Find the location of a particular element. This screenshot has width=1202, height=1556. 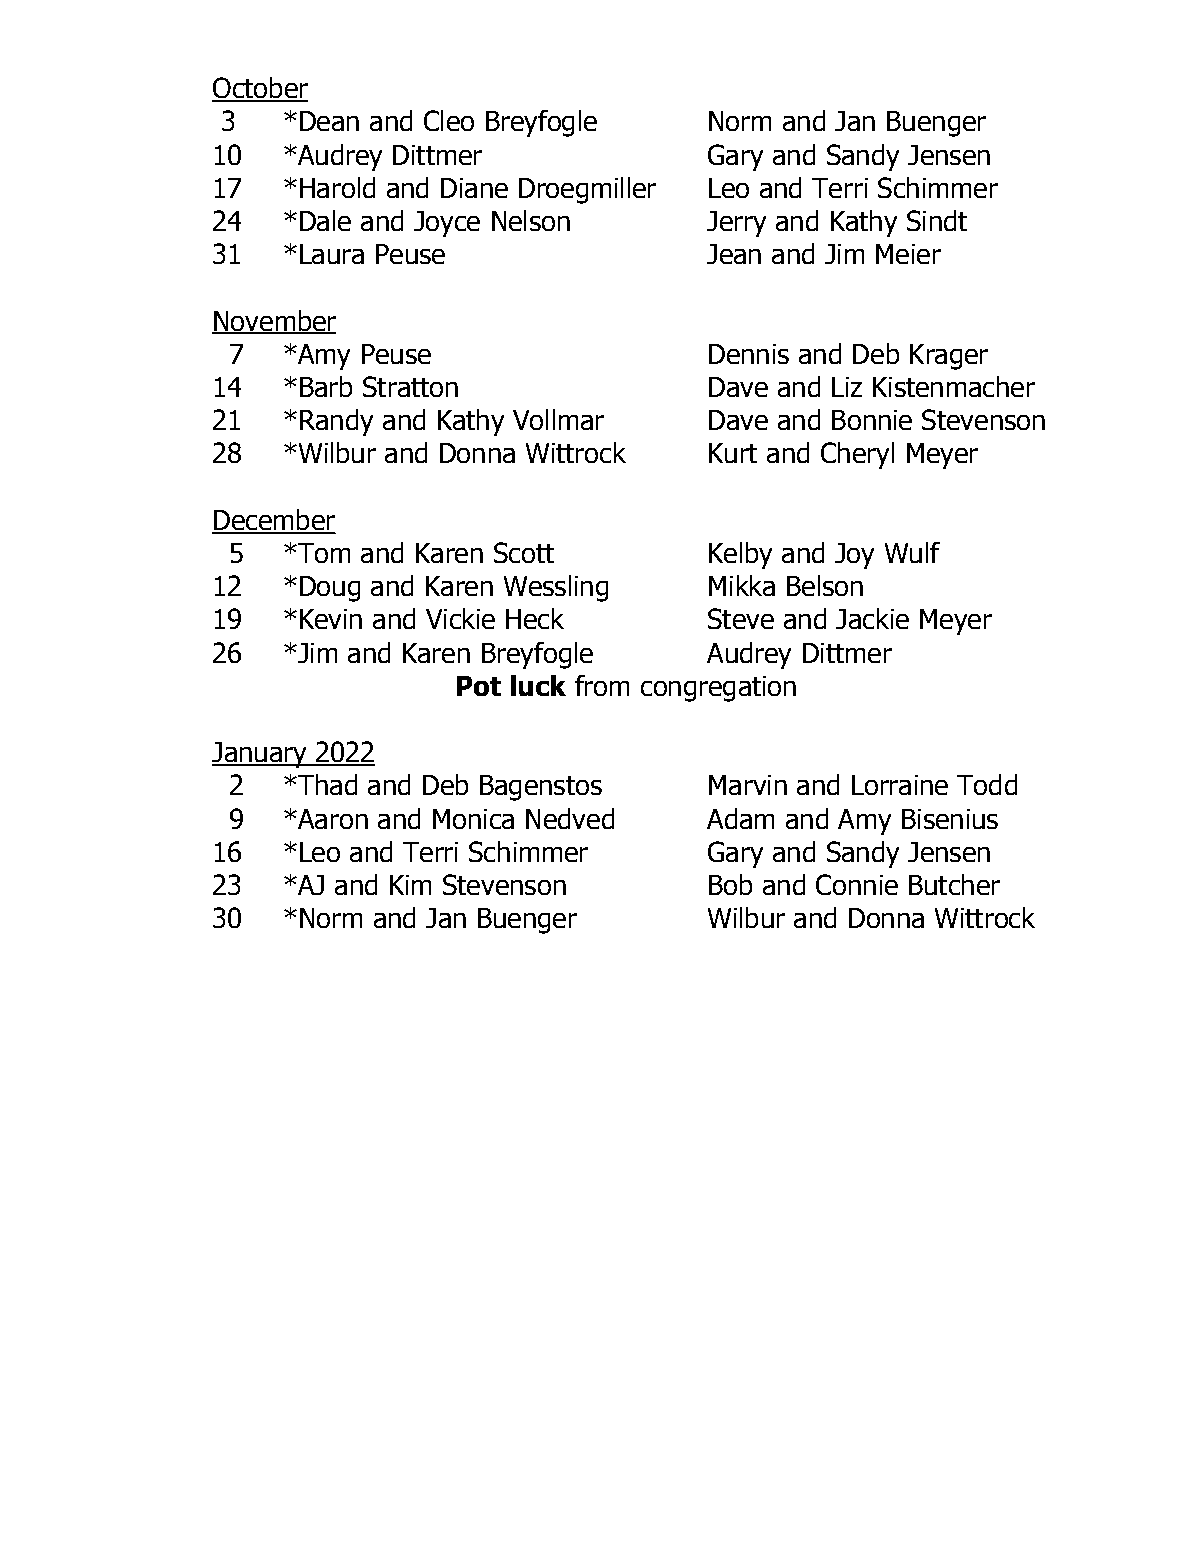

Dean is located at coordinates (329, 121).
